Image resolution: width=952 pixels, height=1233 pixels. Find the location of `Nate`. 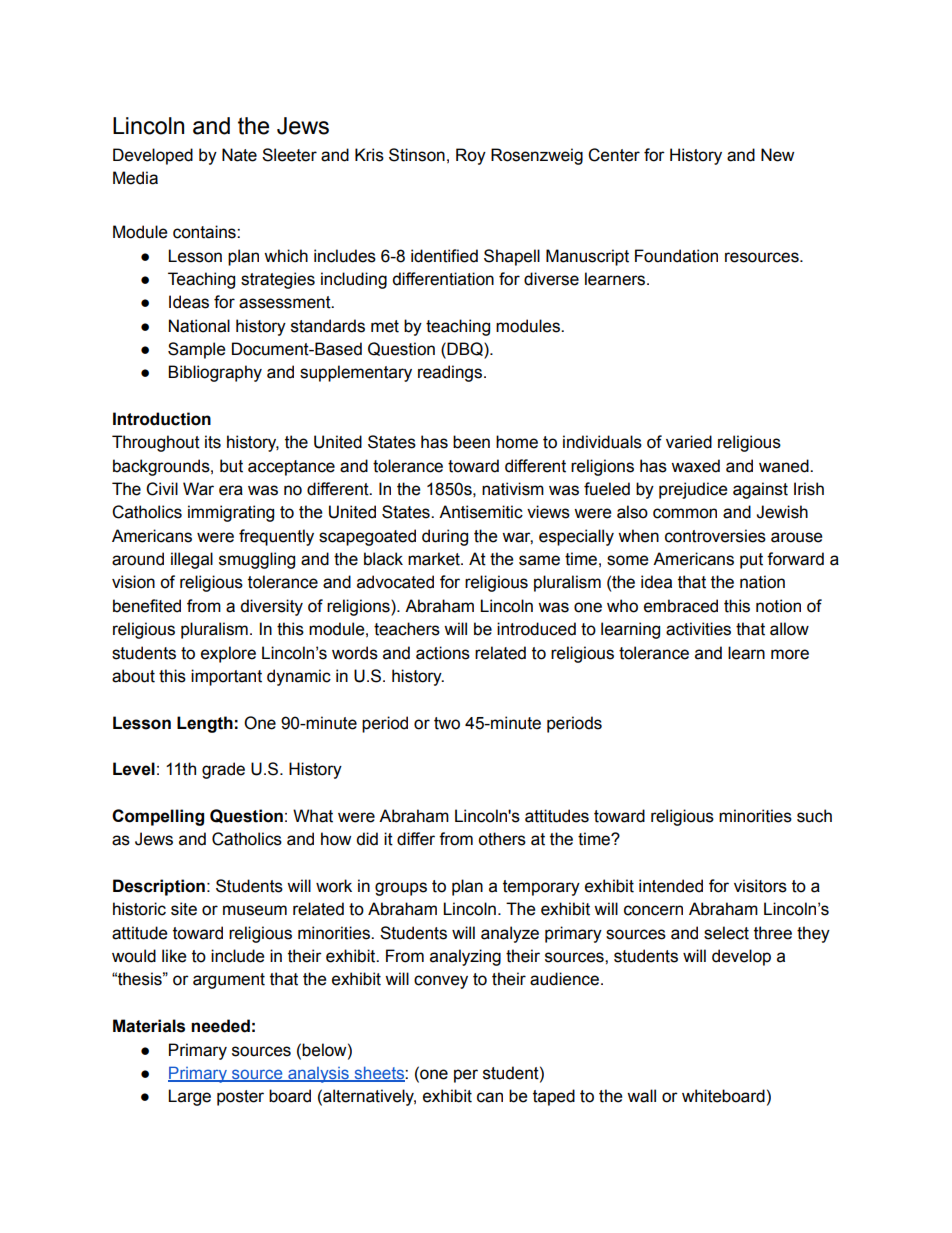

Nate is located at coordinates (239, 155).
